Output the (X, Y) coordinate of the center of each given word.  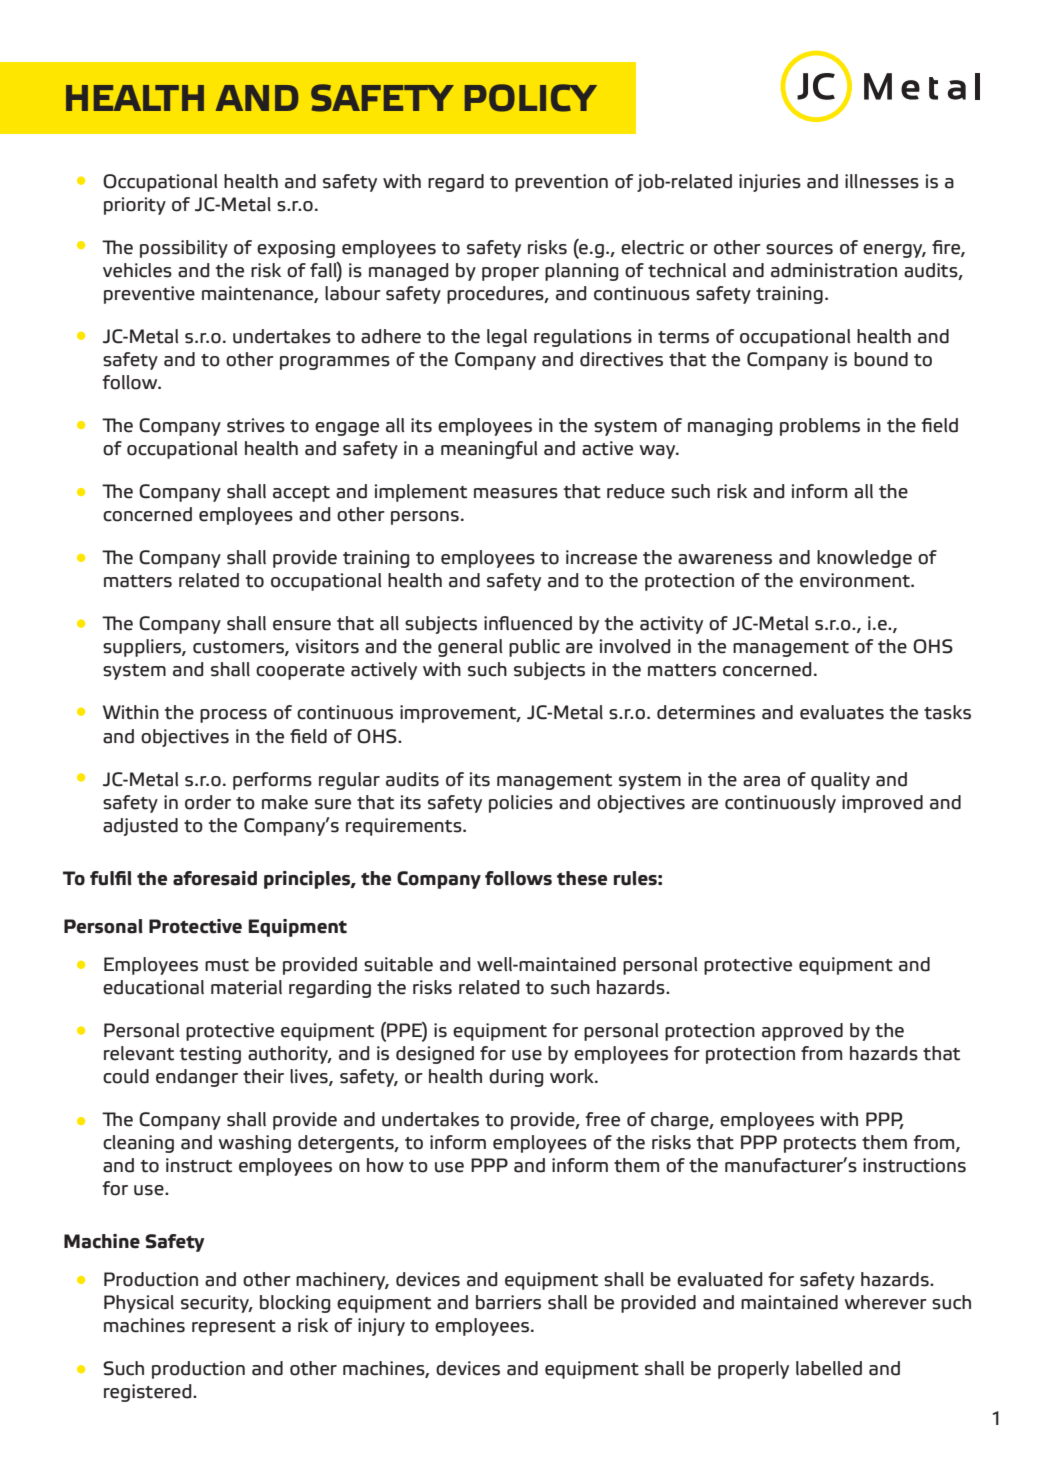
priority (135, 206)
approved (802, 1032)
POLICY (531, 98)
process (233, 716)
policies (521, 804)
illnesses (882, 181)
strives (256, 425)
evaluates (842, 712)
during (516, 1078)
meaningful (489, 450)
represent (234, 1328)
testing (210, 1055)
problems (820, 427)
